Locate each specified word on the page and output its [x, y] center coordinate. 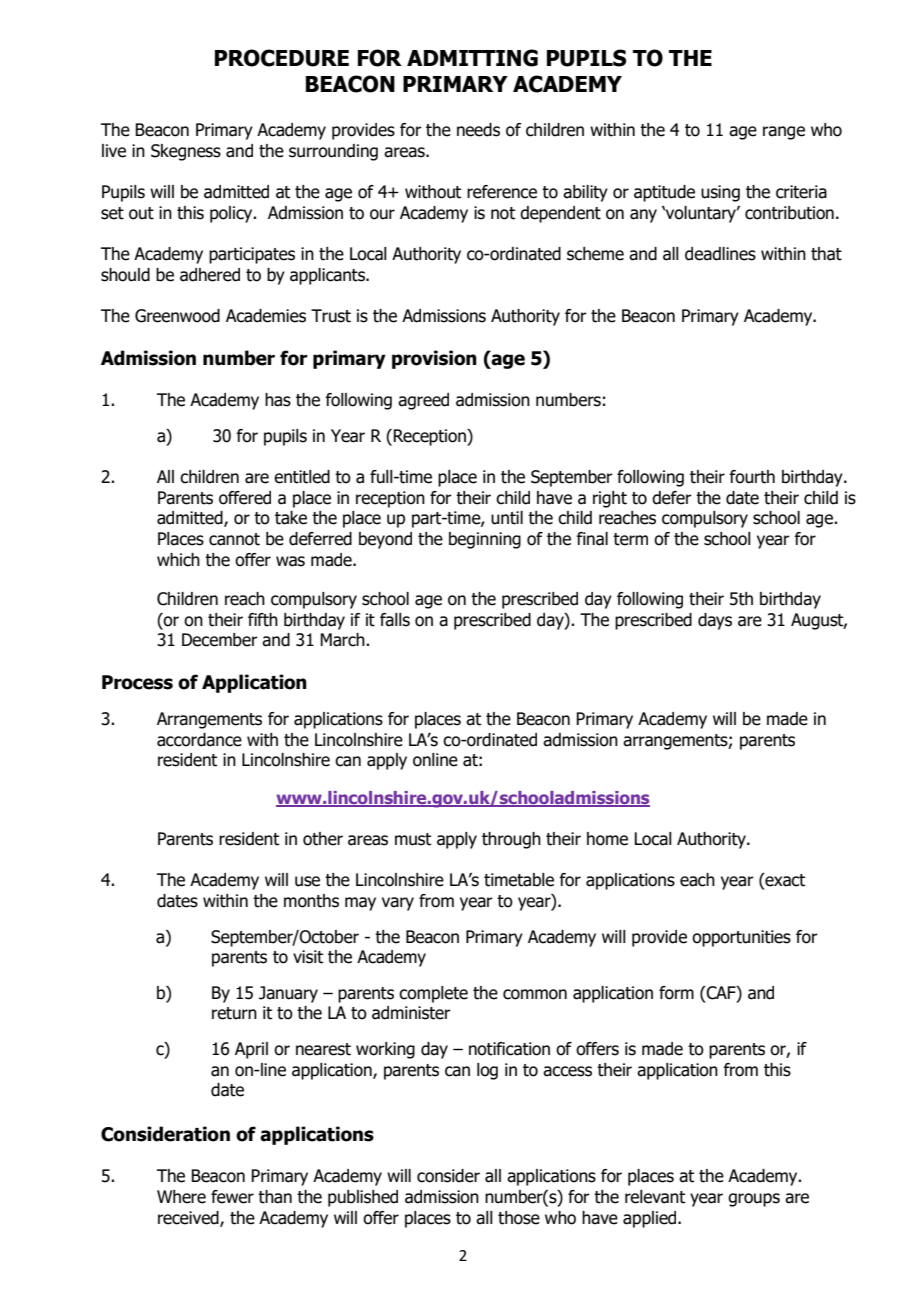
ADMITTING [472, 58]
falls [395, 620]
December [220, 640]
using [720, 193]
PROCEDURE [282, 58]
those [519, 1218]
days [715, 621]
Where [181, 1197]
